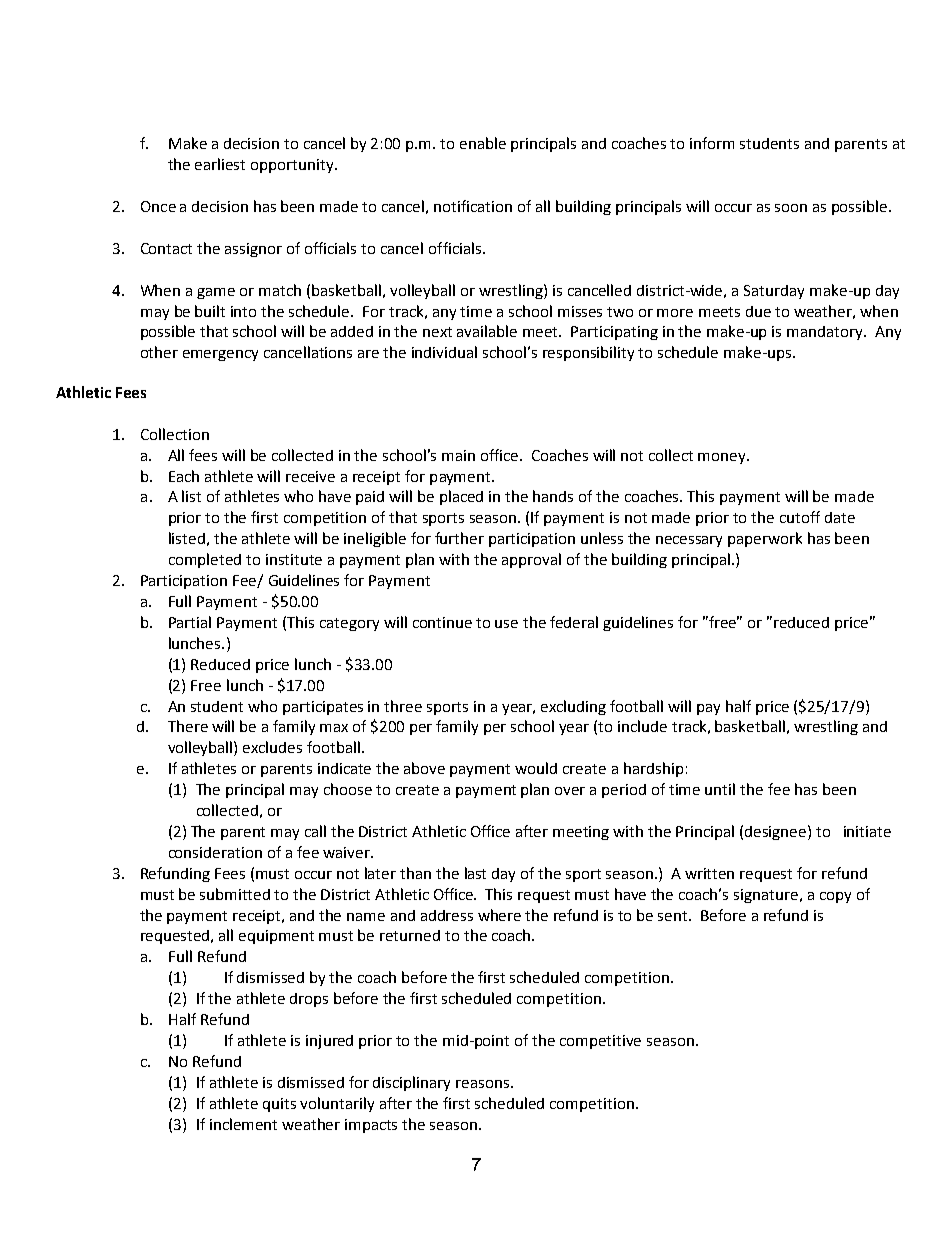 This image has height=1233, width=952. I want to click on main, so click(458, 455).
